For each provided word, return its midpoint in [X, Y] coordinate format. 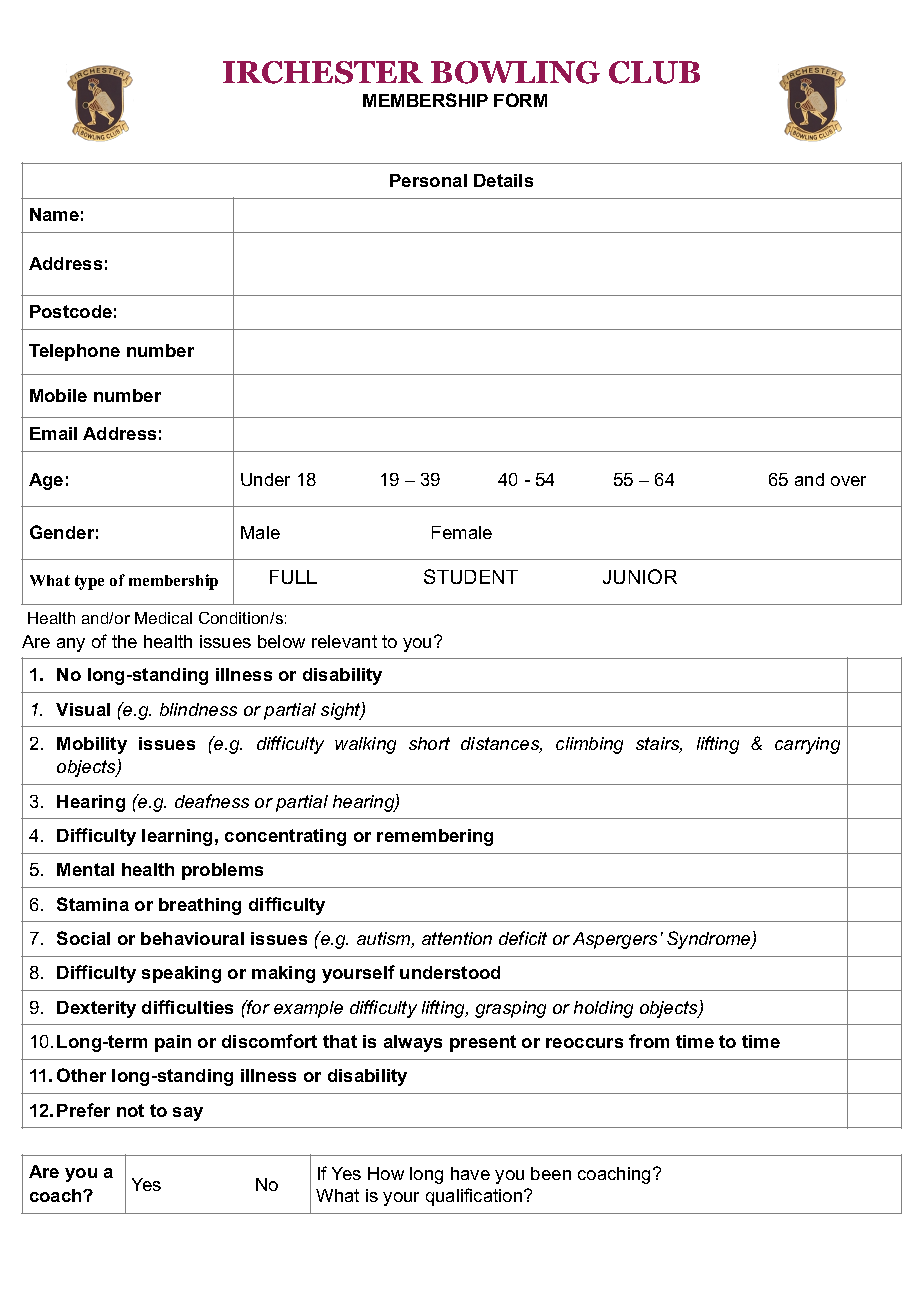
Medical [163, 618]
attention [457, 938]
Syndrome [710, 940]
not [130, 1110]
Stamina [93, 904]
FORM [520, 100]
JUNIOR [640, 576]
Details [503, 180]
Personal [428, 180]
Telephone [74, 352]
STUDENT [471, 576]
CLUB [654, 72]
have [470, 1173]
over [848, 481]
